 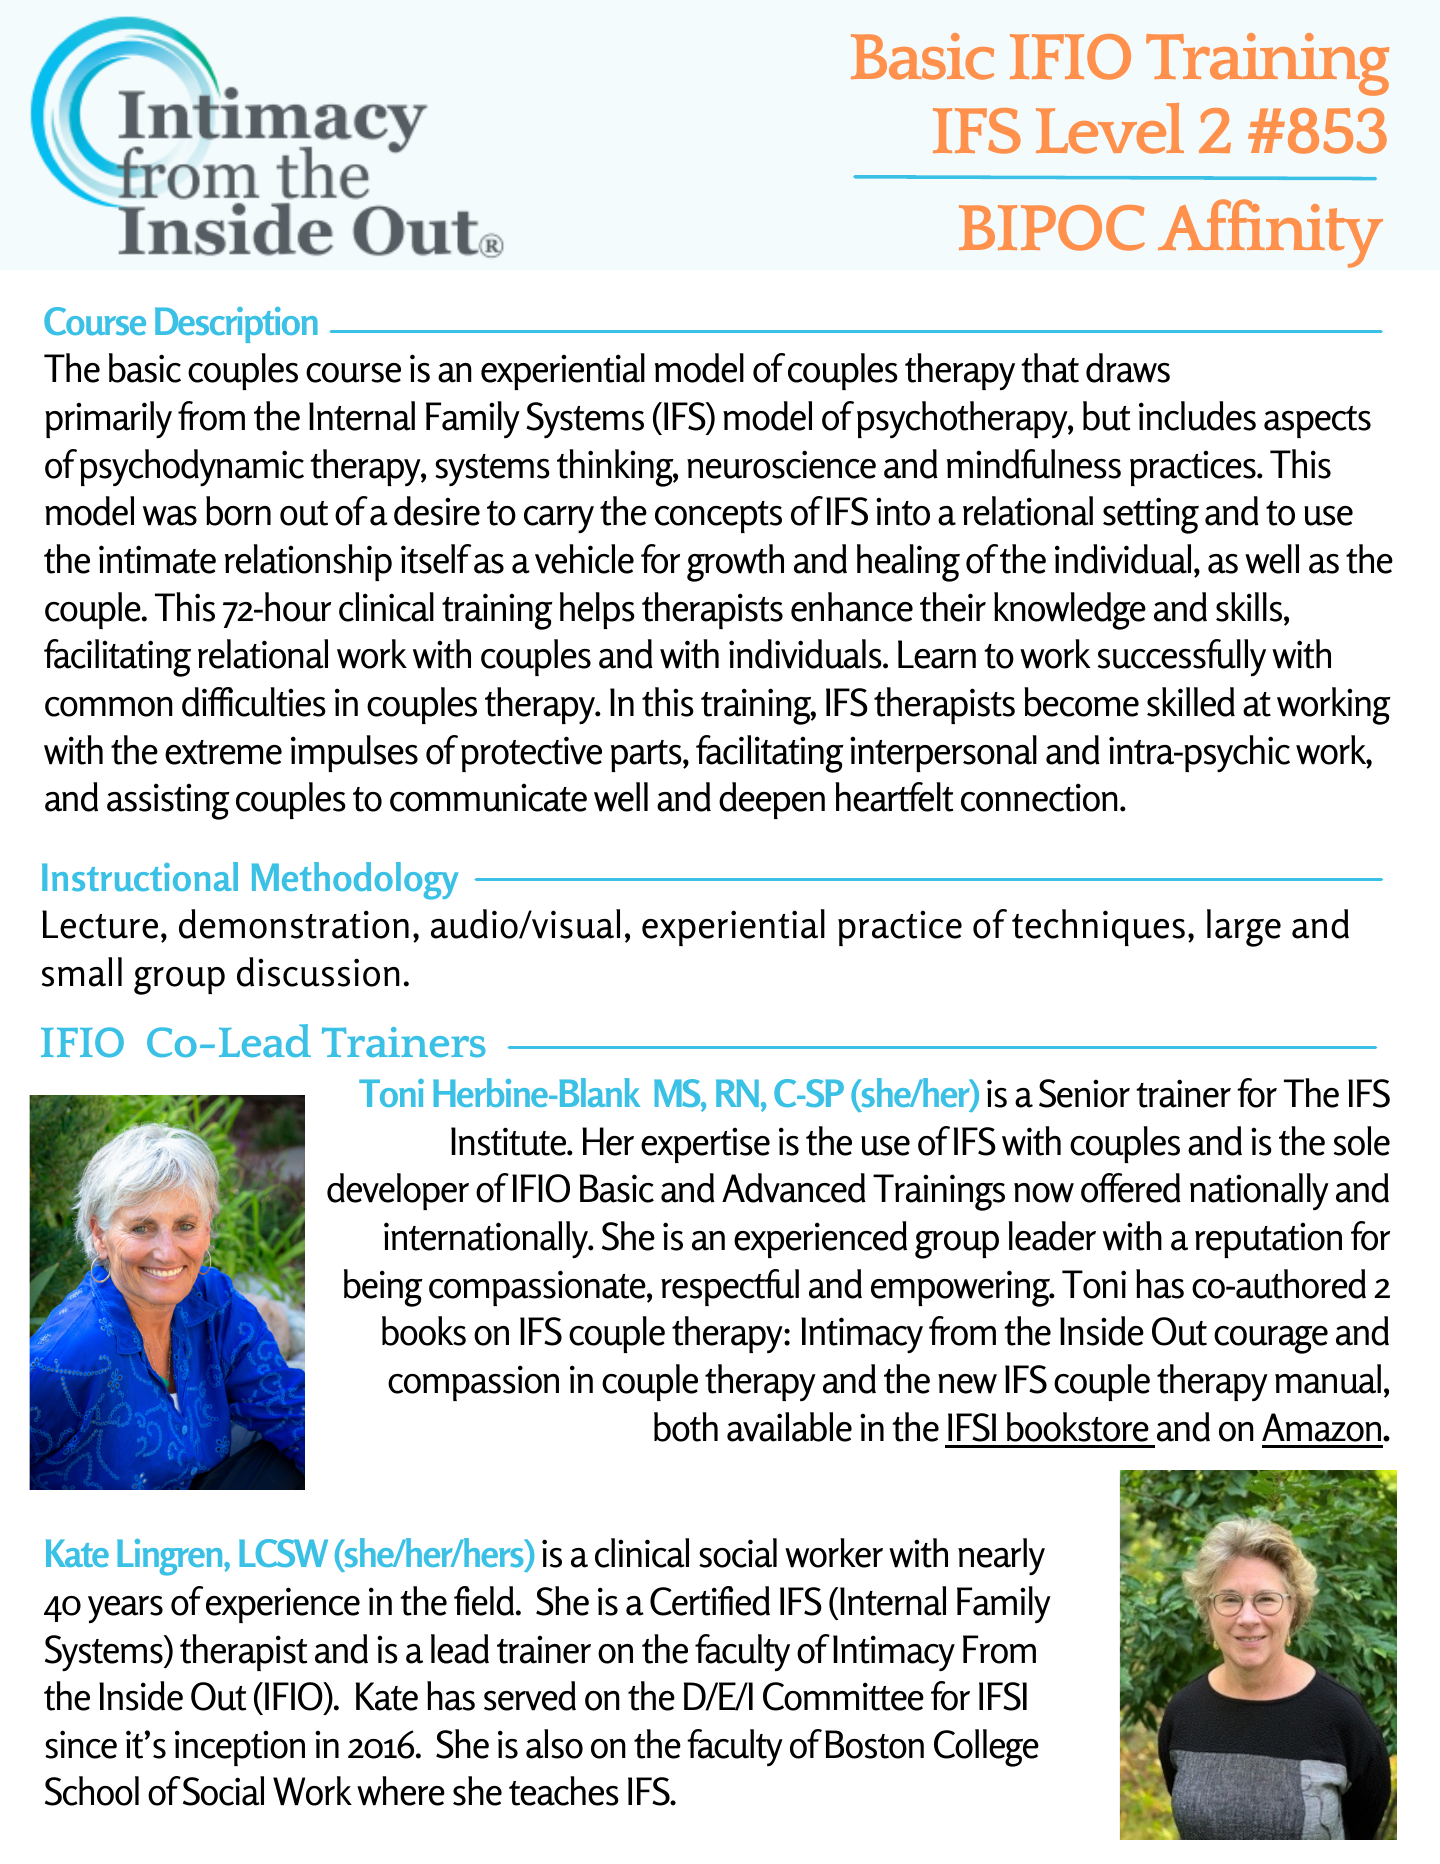 What do you see at coordinates (705, 1145) in the document?
I see `expertise` at bounding box center [705, 1145].
